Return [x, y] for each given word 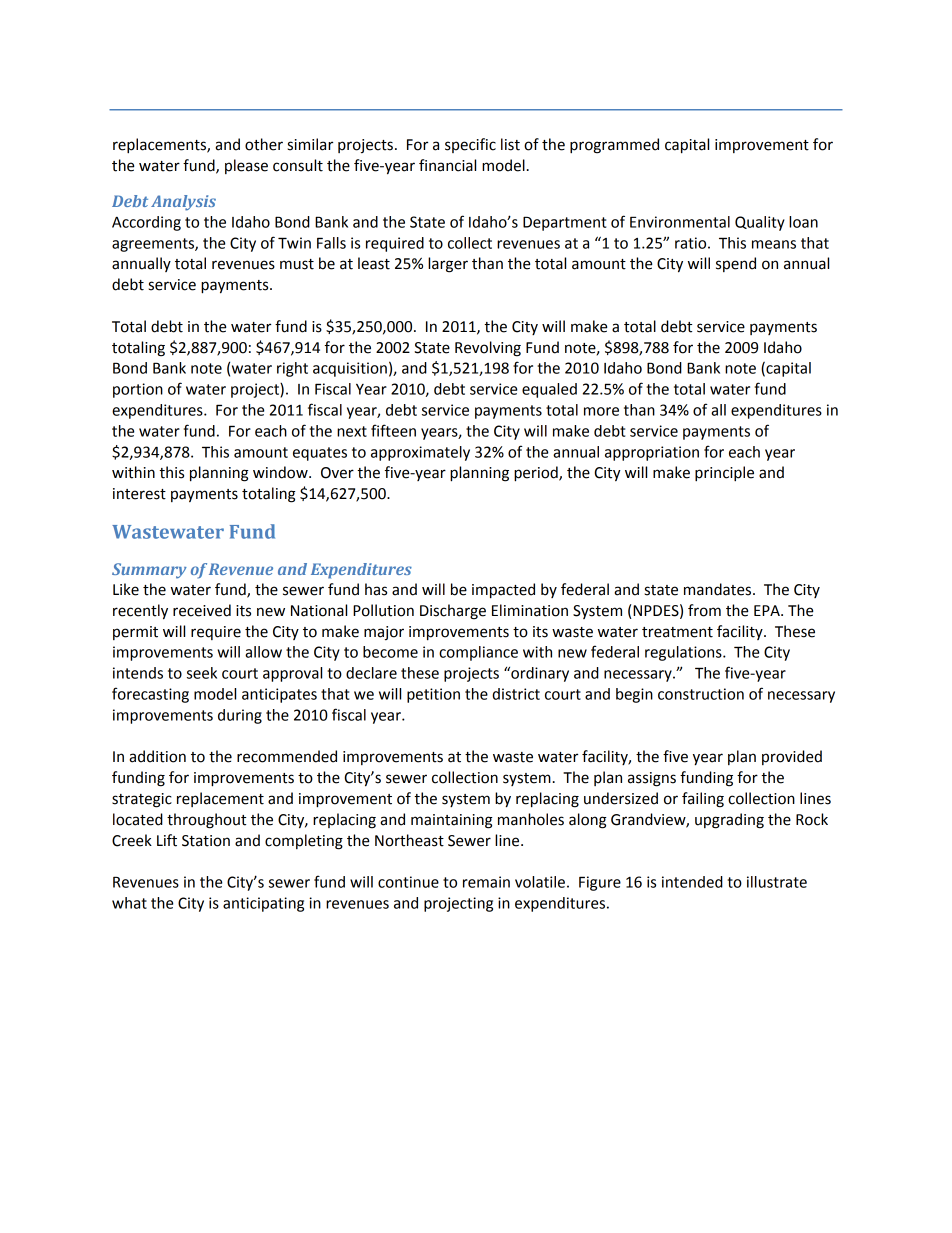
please [246, 166]
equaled [549, 390]
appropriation [652, 453]
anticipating [263, 904]
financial [447, 165]
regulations [684, 653]
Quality [760, 223]
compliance [478, 653]
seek [202, 673]
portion [138, 390]
